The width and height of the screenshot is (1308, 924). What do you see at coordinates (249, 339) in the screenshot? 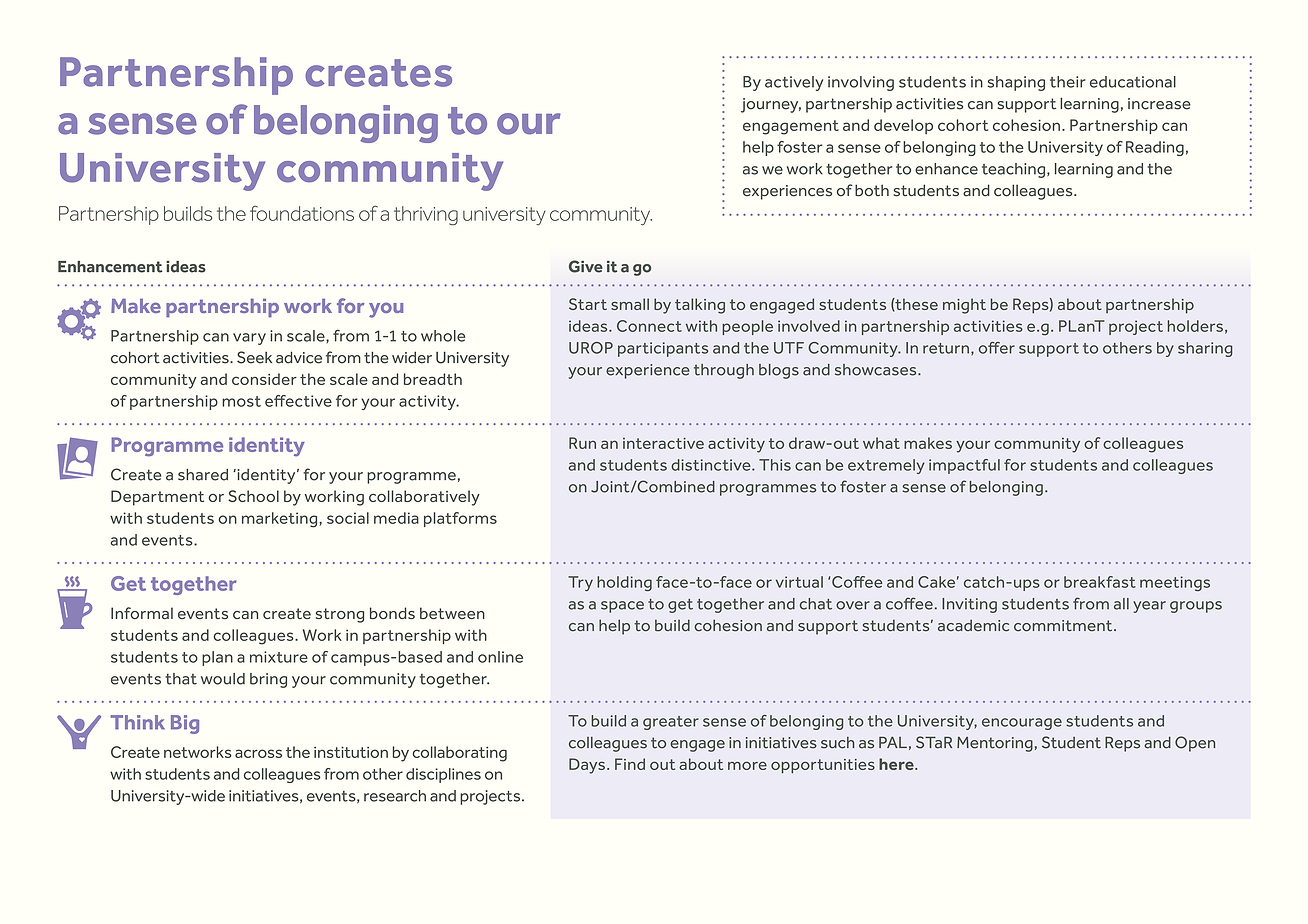
I see `vary` at bounding box center [249, 339].
